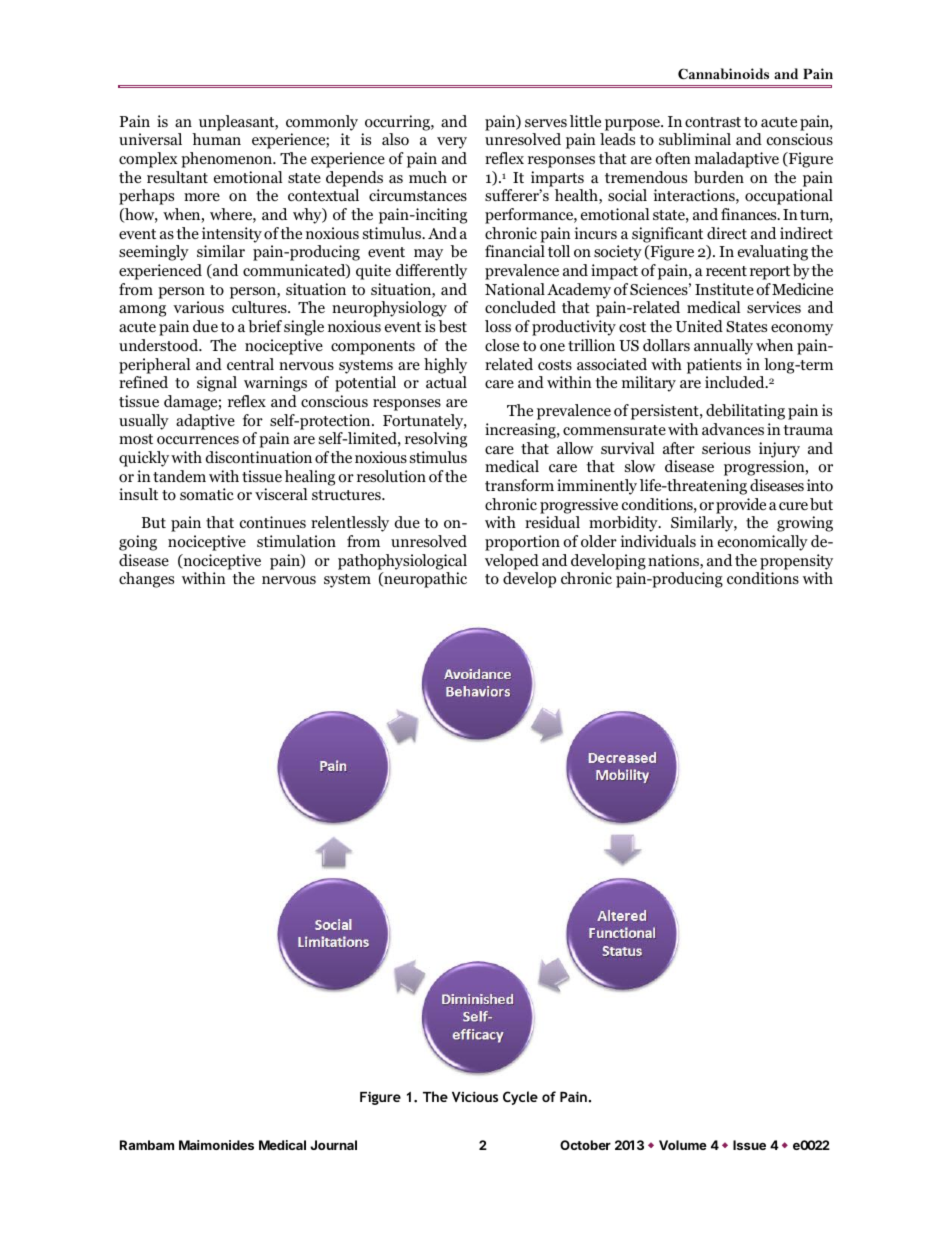 This page has height=1233, width=952. Describe the element at coordinates (713, 122) in the page. I see `contrast` at that location.
